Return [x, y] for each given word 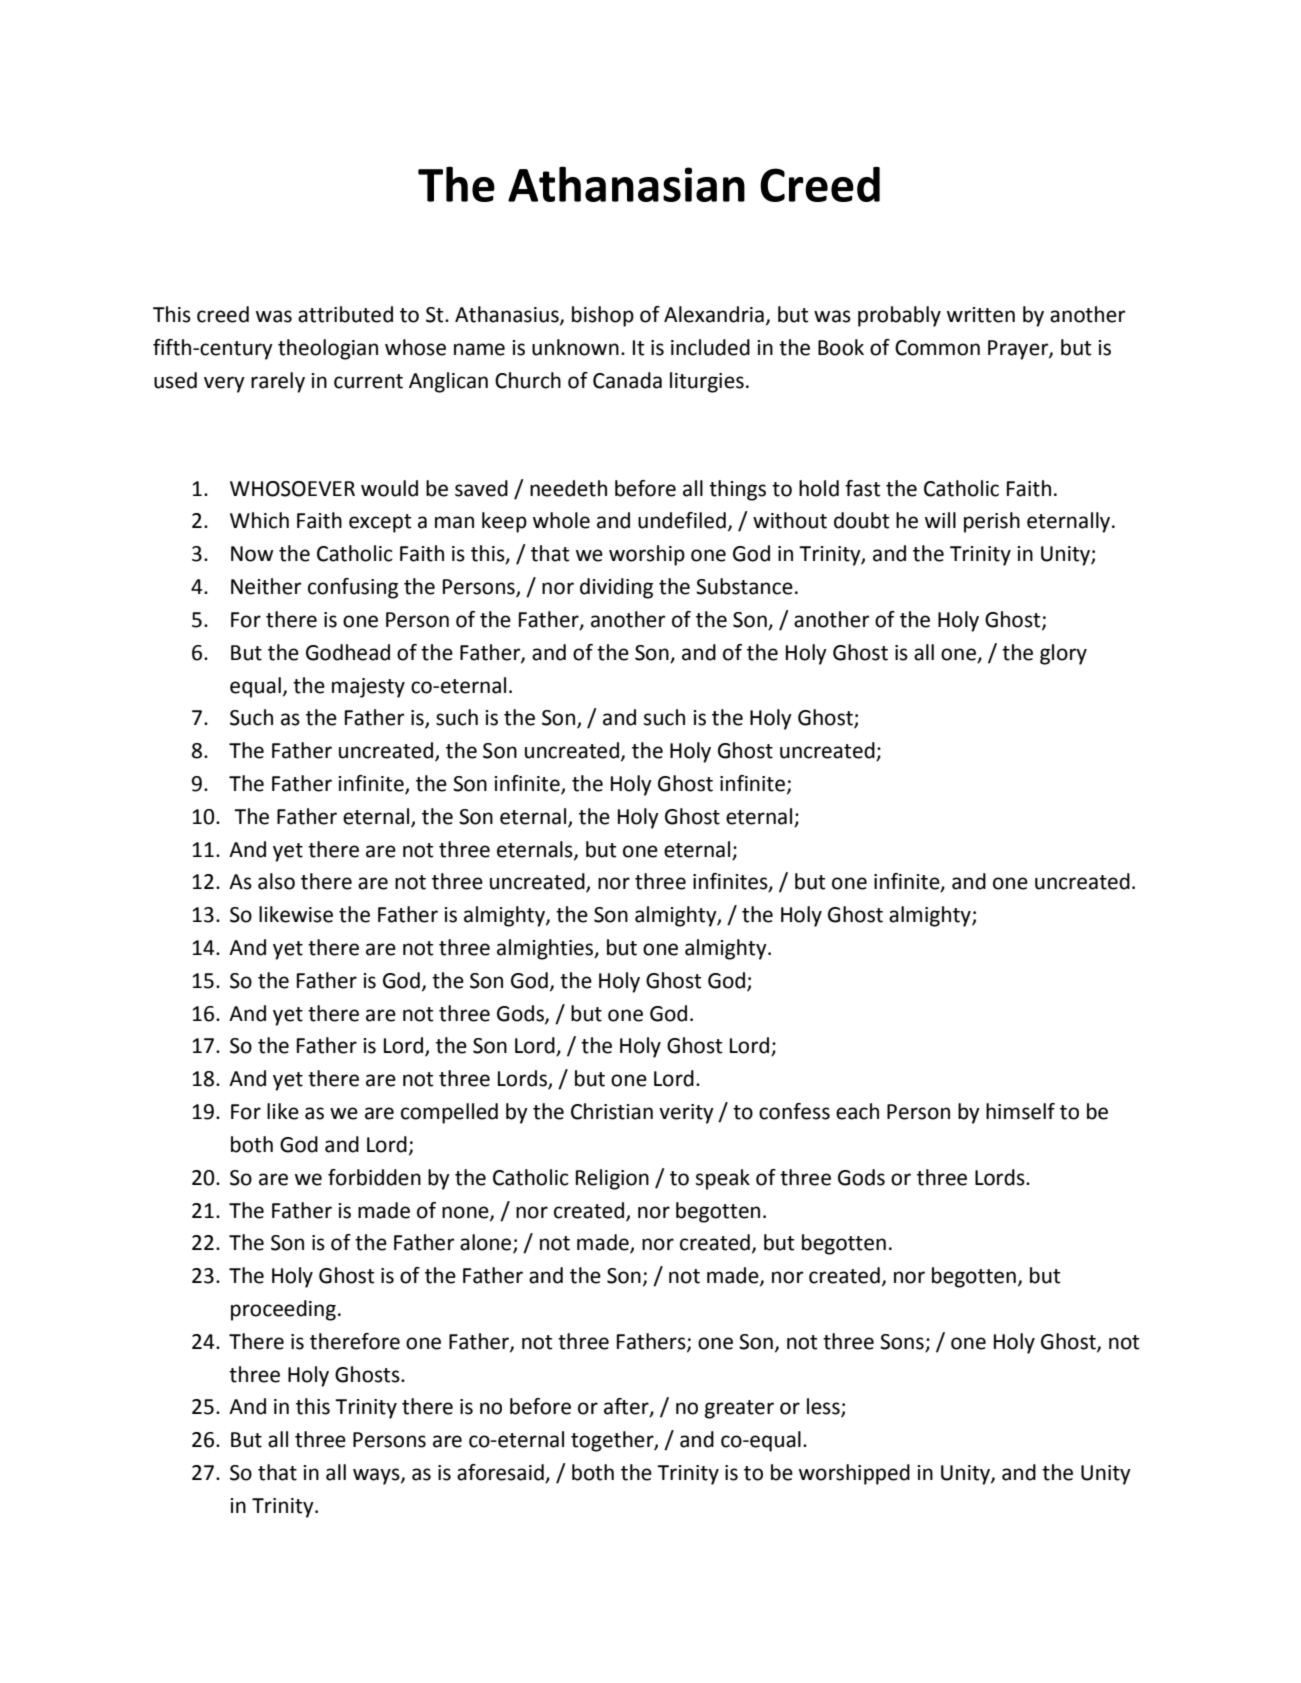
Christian [612, 1111]
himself [1020, 1111]
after [627, 1407]
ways [377, 1476]
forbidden [374, 1177]
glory [1063, 654]
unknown [575, 347]
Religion [612, 1179]
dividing [616, 588]
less [824, 1407]
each [857, 1111]
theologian [328, 349]
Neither [266, 586]
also [276, 881]
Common [937, 348]
